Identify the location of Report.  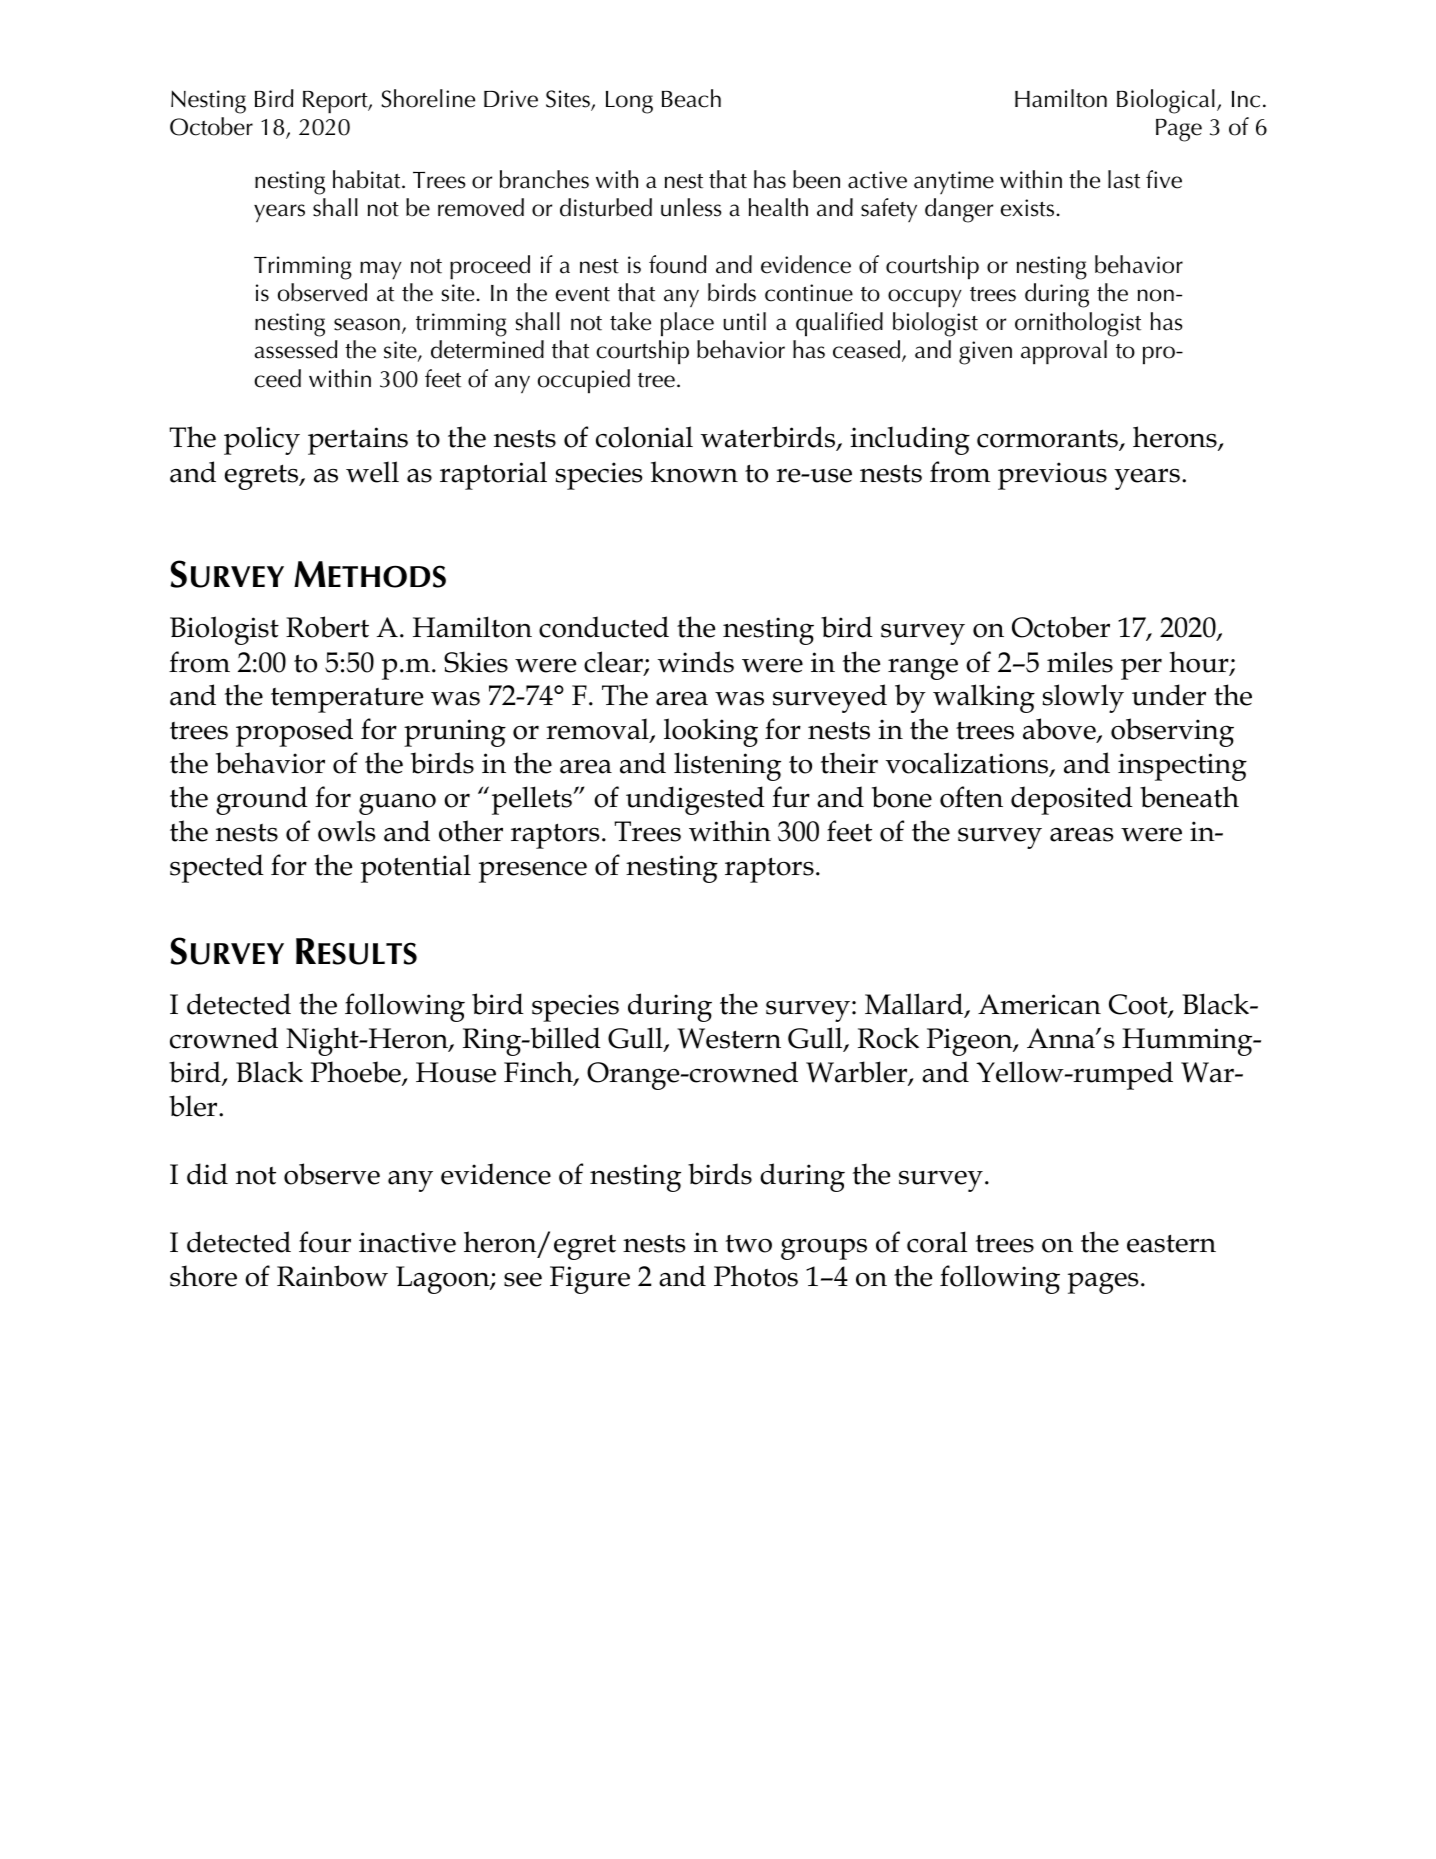
(336, 102).
